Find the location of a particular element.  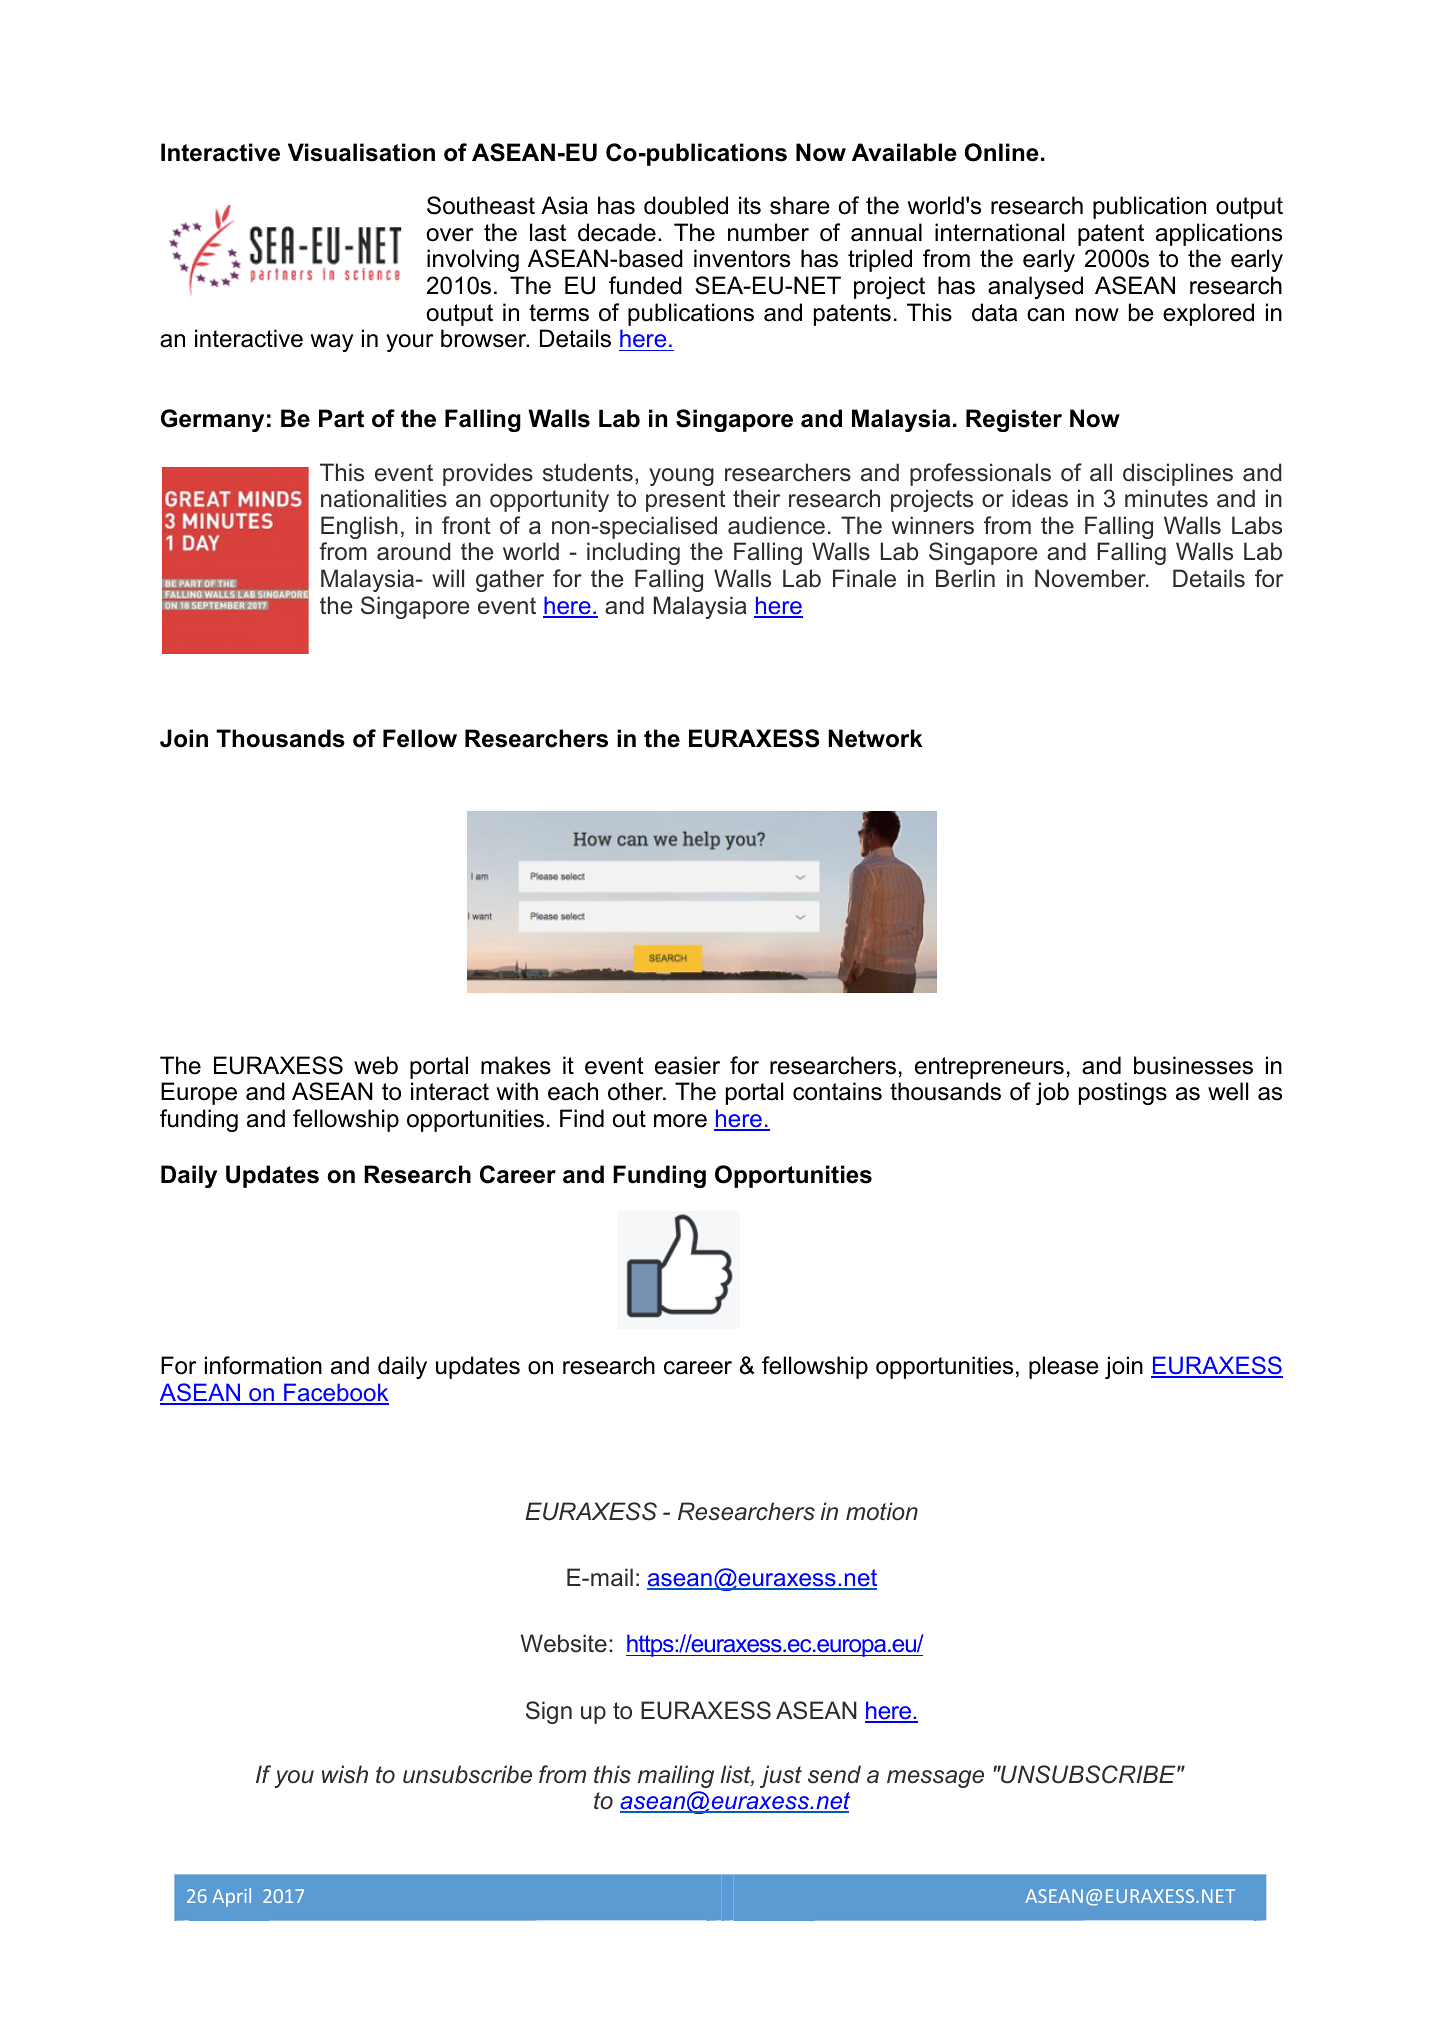

applications is located at coordinates (1219, 234).
